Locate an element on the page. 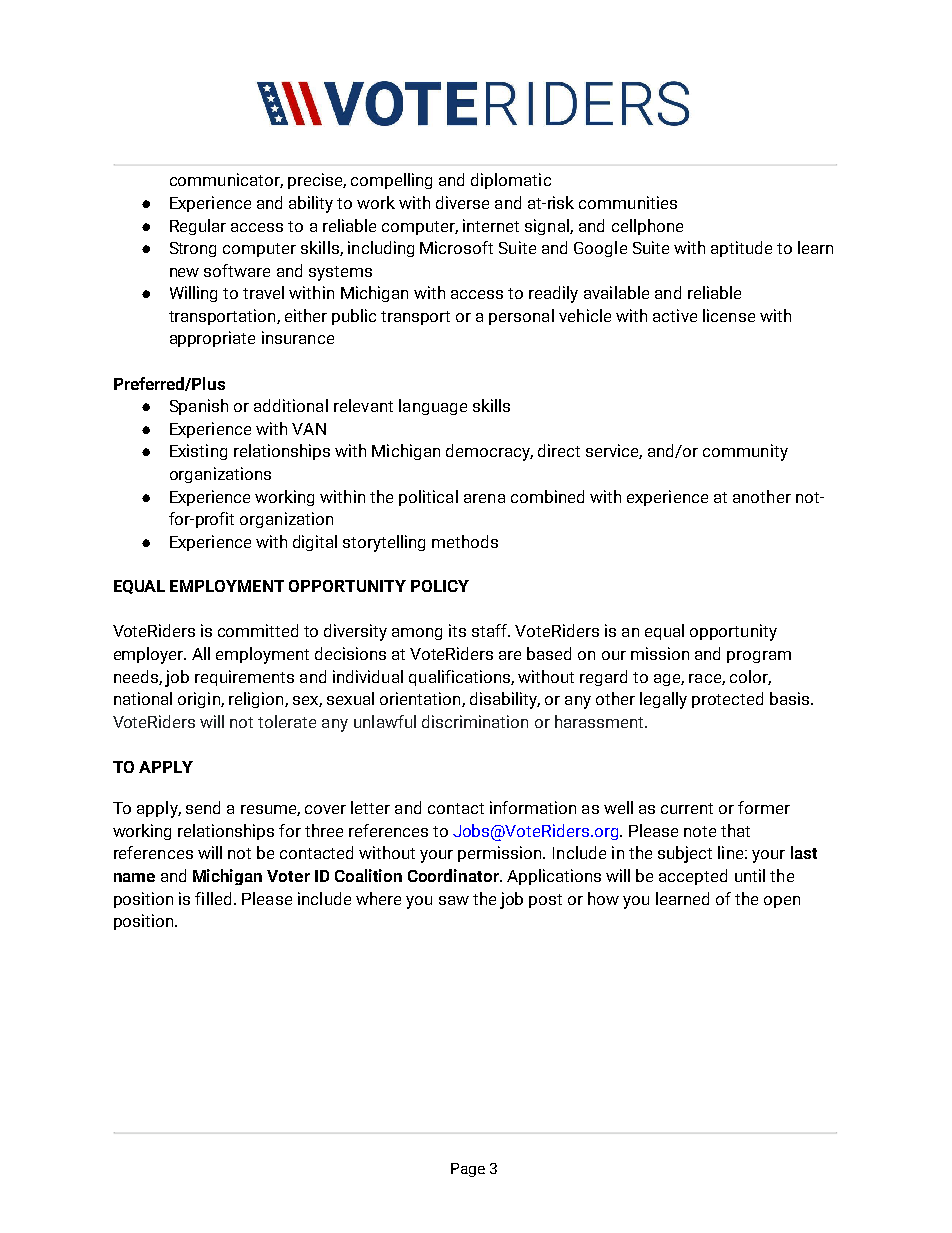 This page has width=952, height=1233. orientation is located at coordinates (421, 699).
